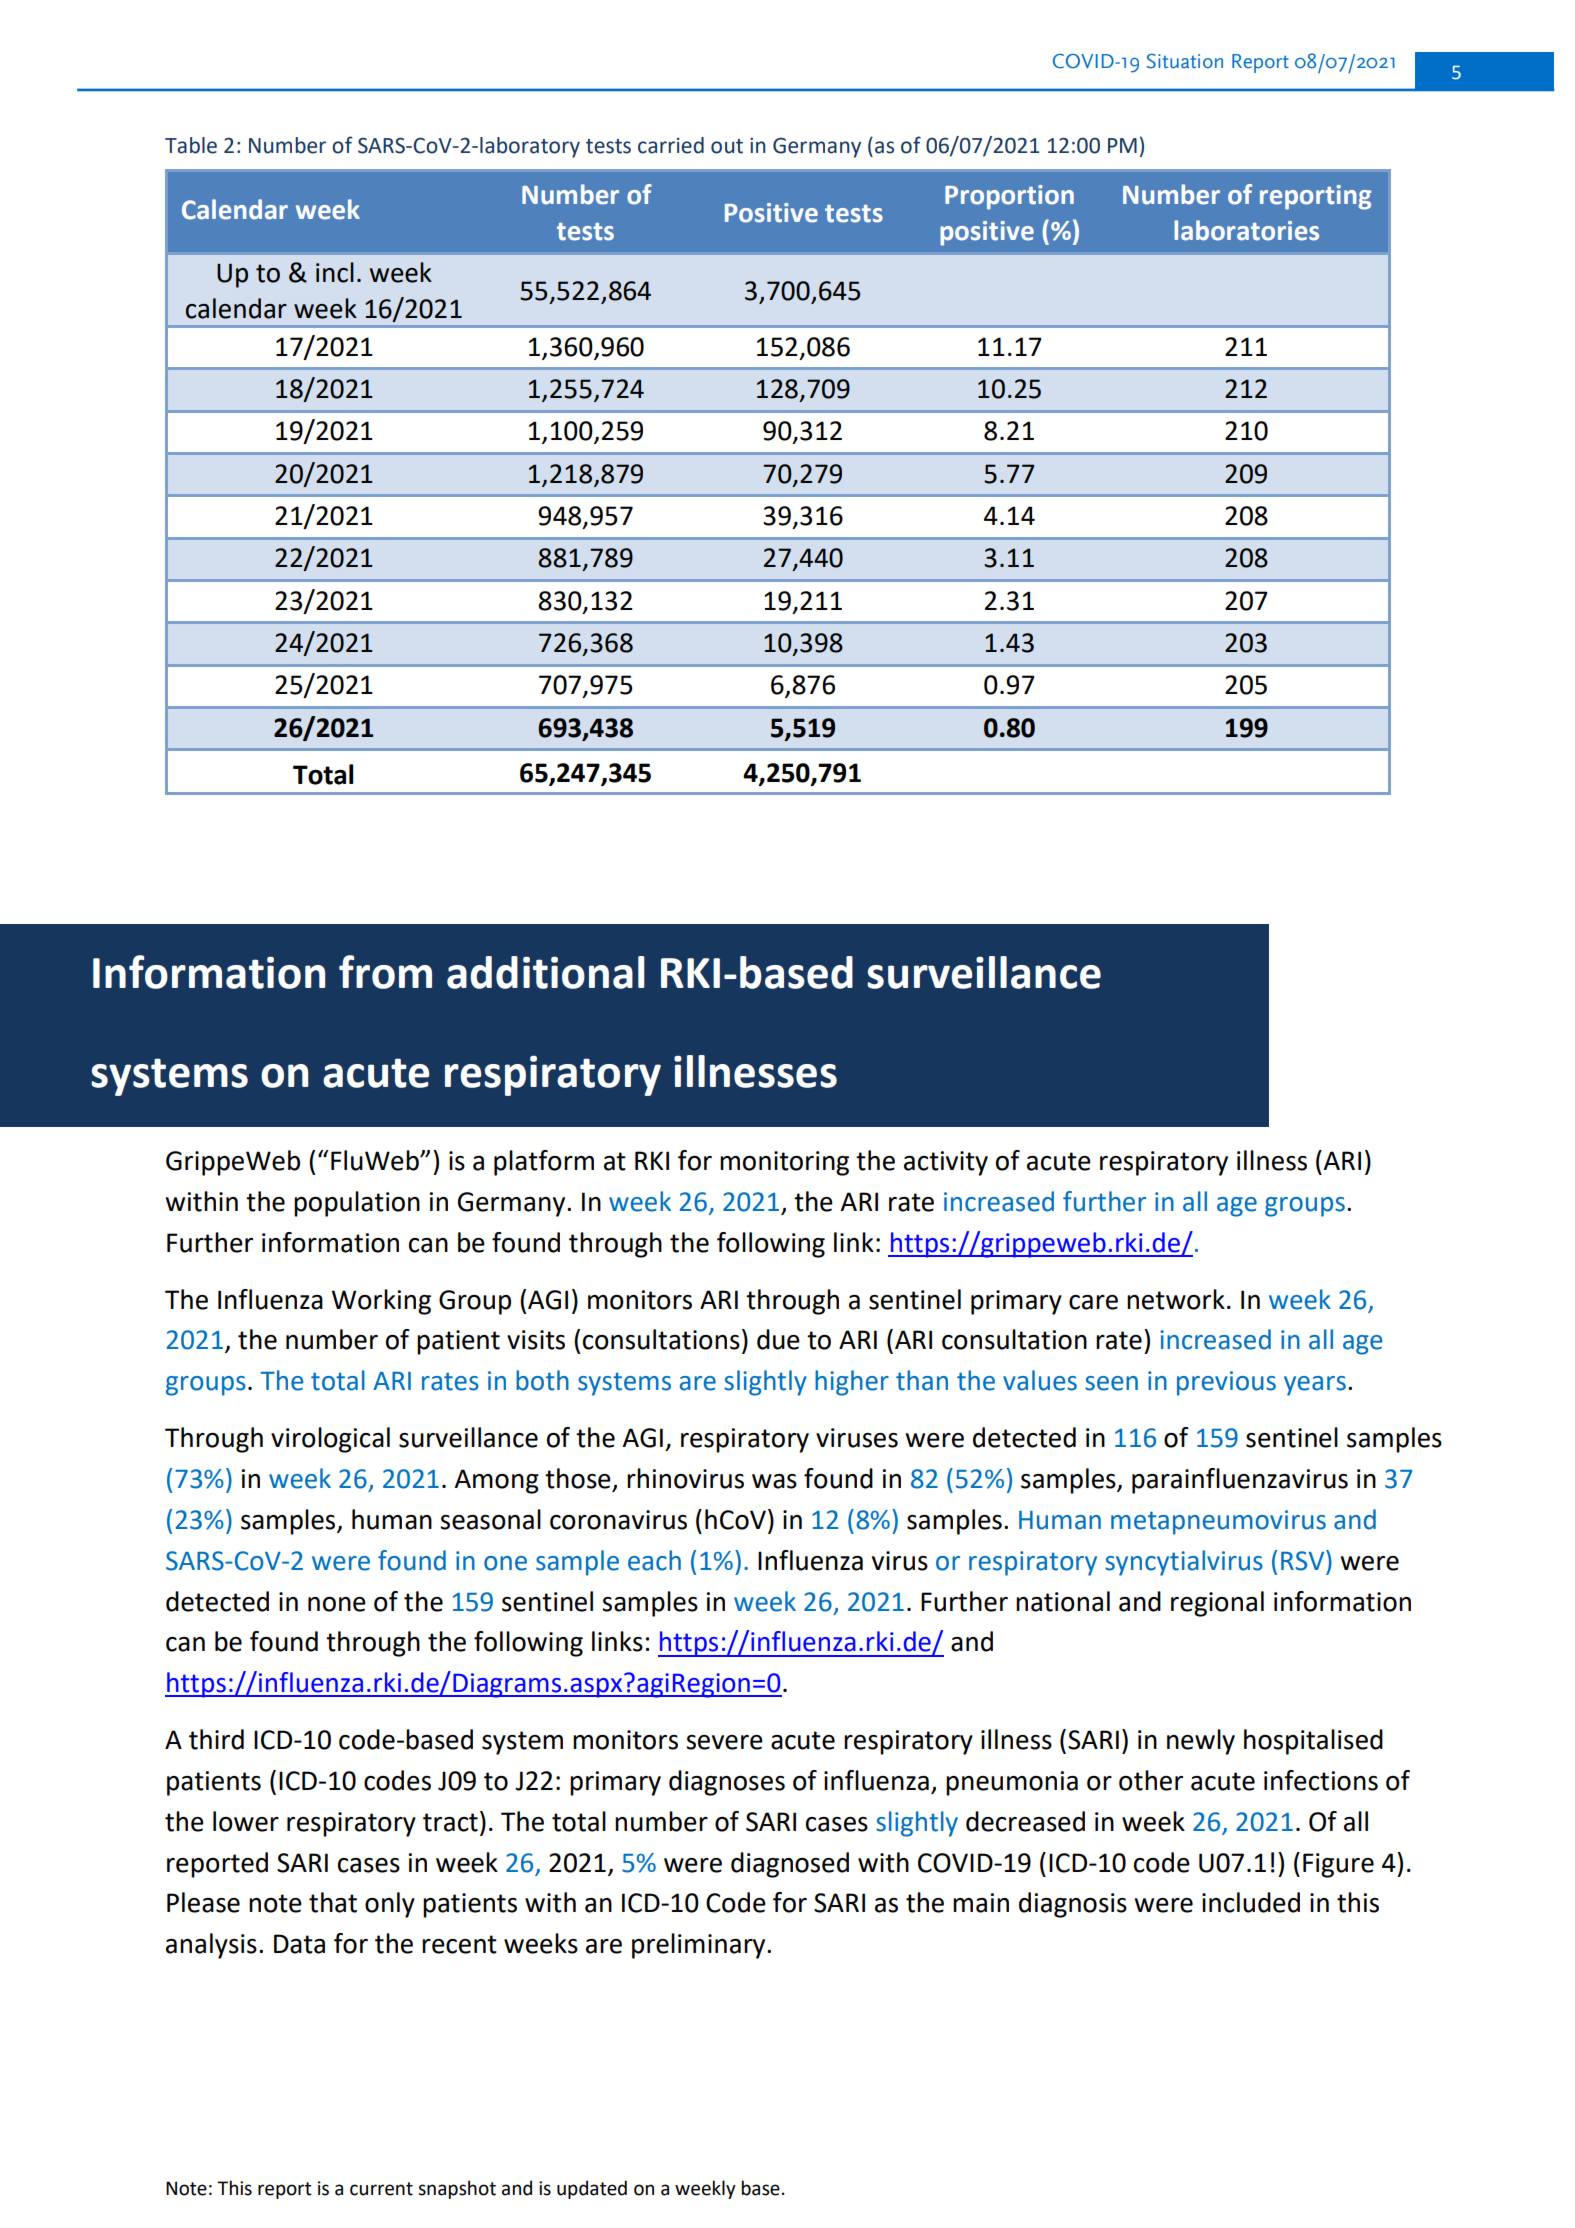 Image resolution: width=1575 pixels, height=2228 pixels. I want to click on current, so click(381, 2189).
